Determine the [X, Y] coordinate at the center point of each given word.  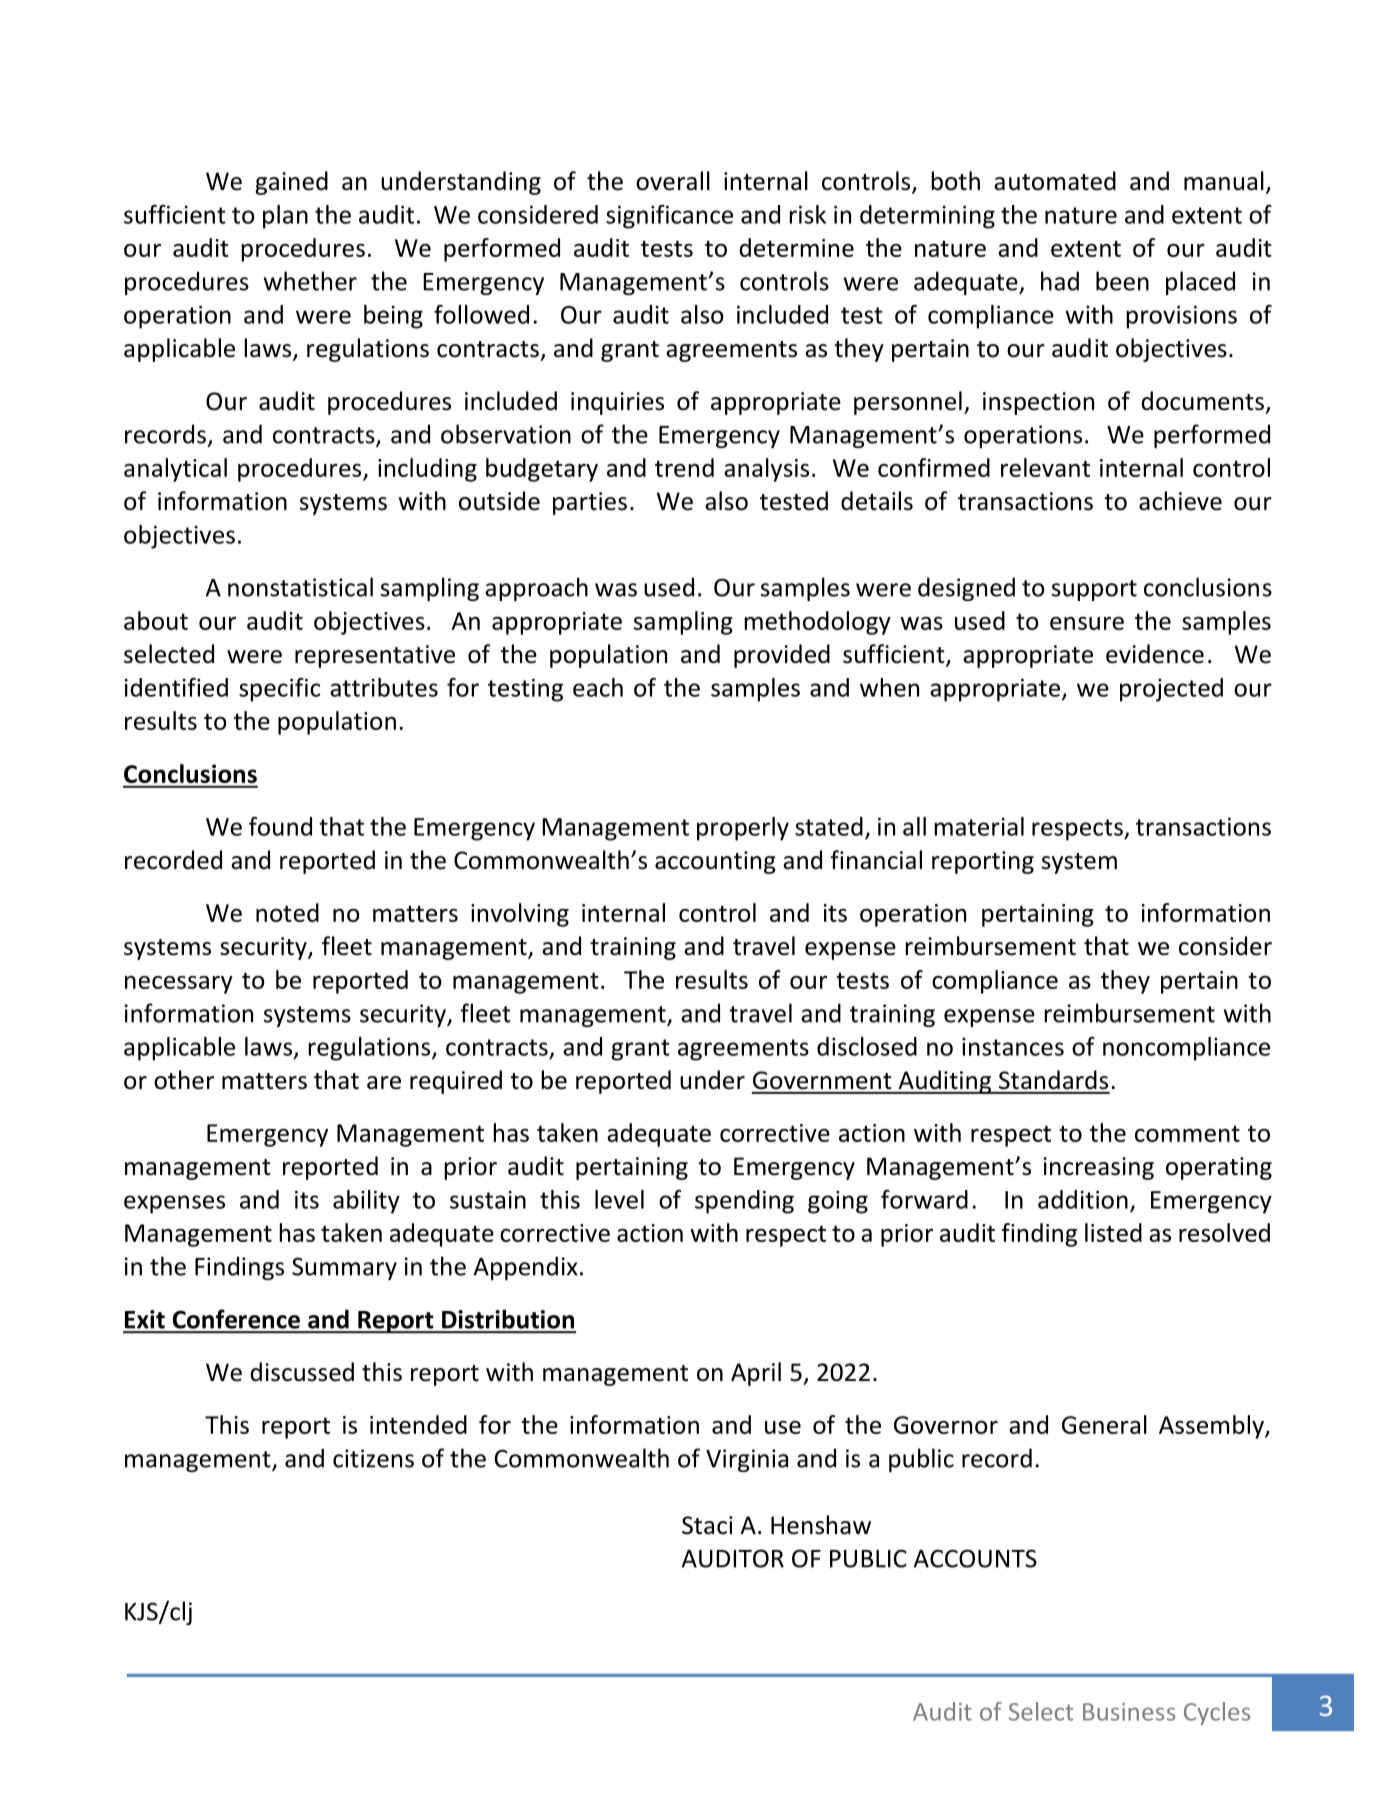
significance [669, 217]
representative [375, 656]
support [1094, 590]
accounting [715, 862]
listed [1113, 1232]
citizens [373, 1458]
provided [782, 656]
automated [1055, 181]
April [756, 1374]
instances [1013, 1047]
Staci [707, 1525]
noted [287, 912]
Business [1129, 1712]
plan [285, 217]
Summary [344, 1268]
